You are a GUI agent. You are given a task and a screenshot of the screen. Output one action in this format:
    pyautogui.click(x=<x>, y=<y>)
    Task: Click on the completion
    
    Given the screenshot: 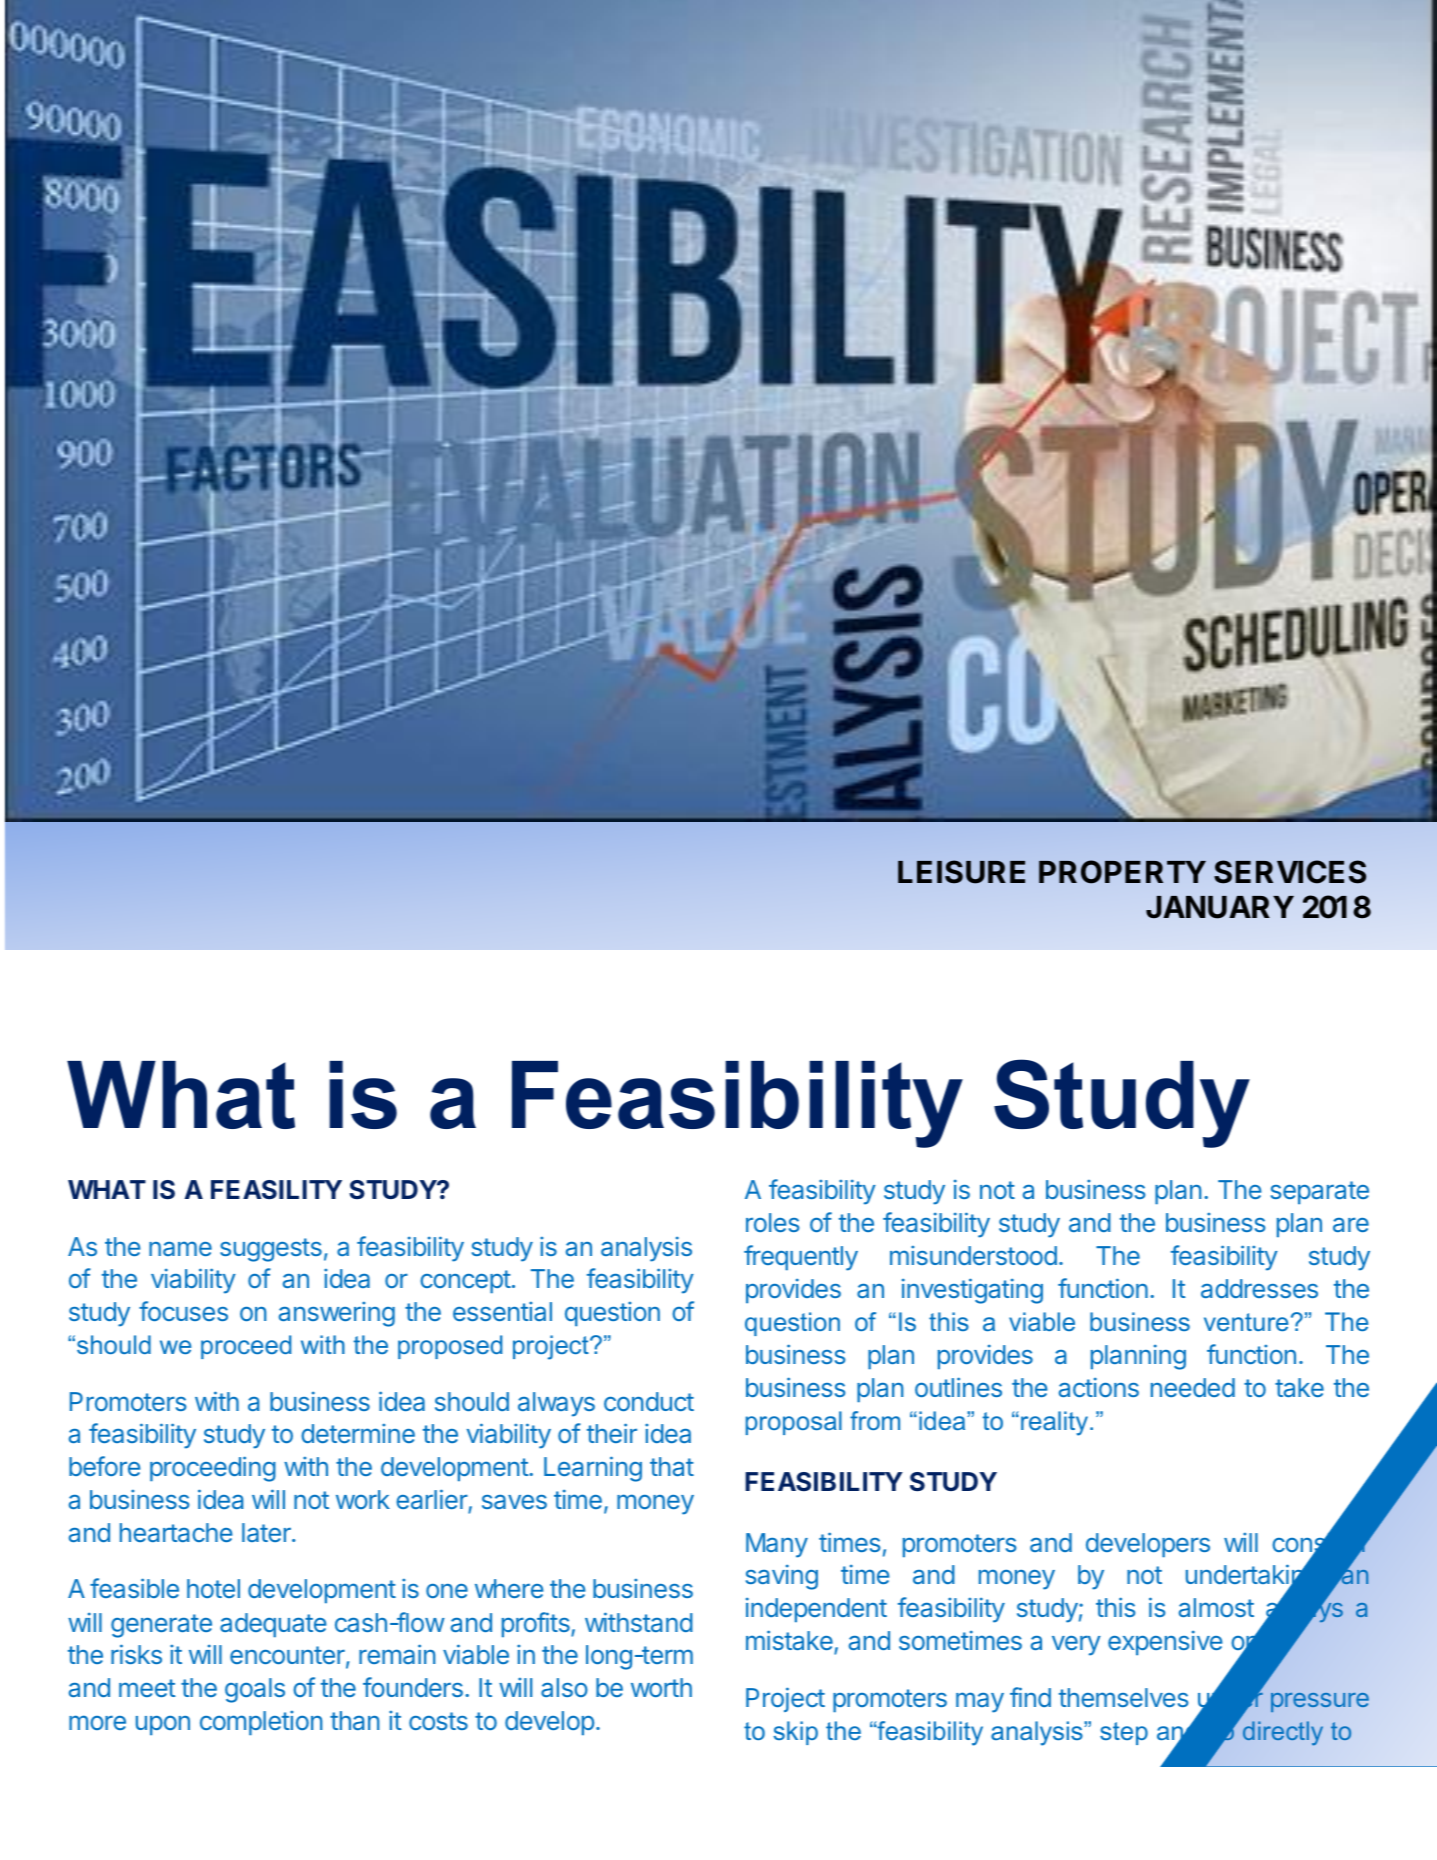 What is the action you would take?
    pyautogui.click(x=261, y=1723)
